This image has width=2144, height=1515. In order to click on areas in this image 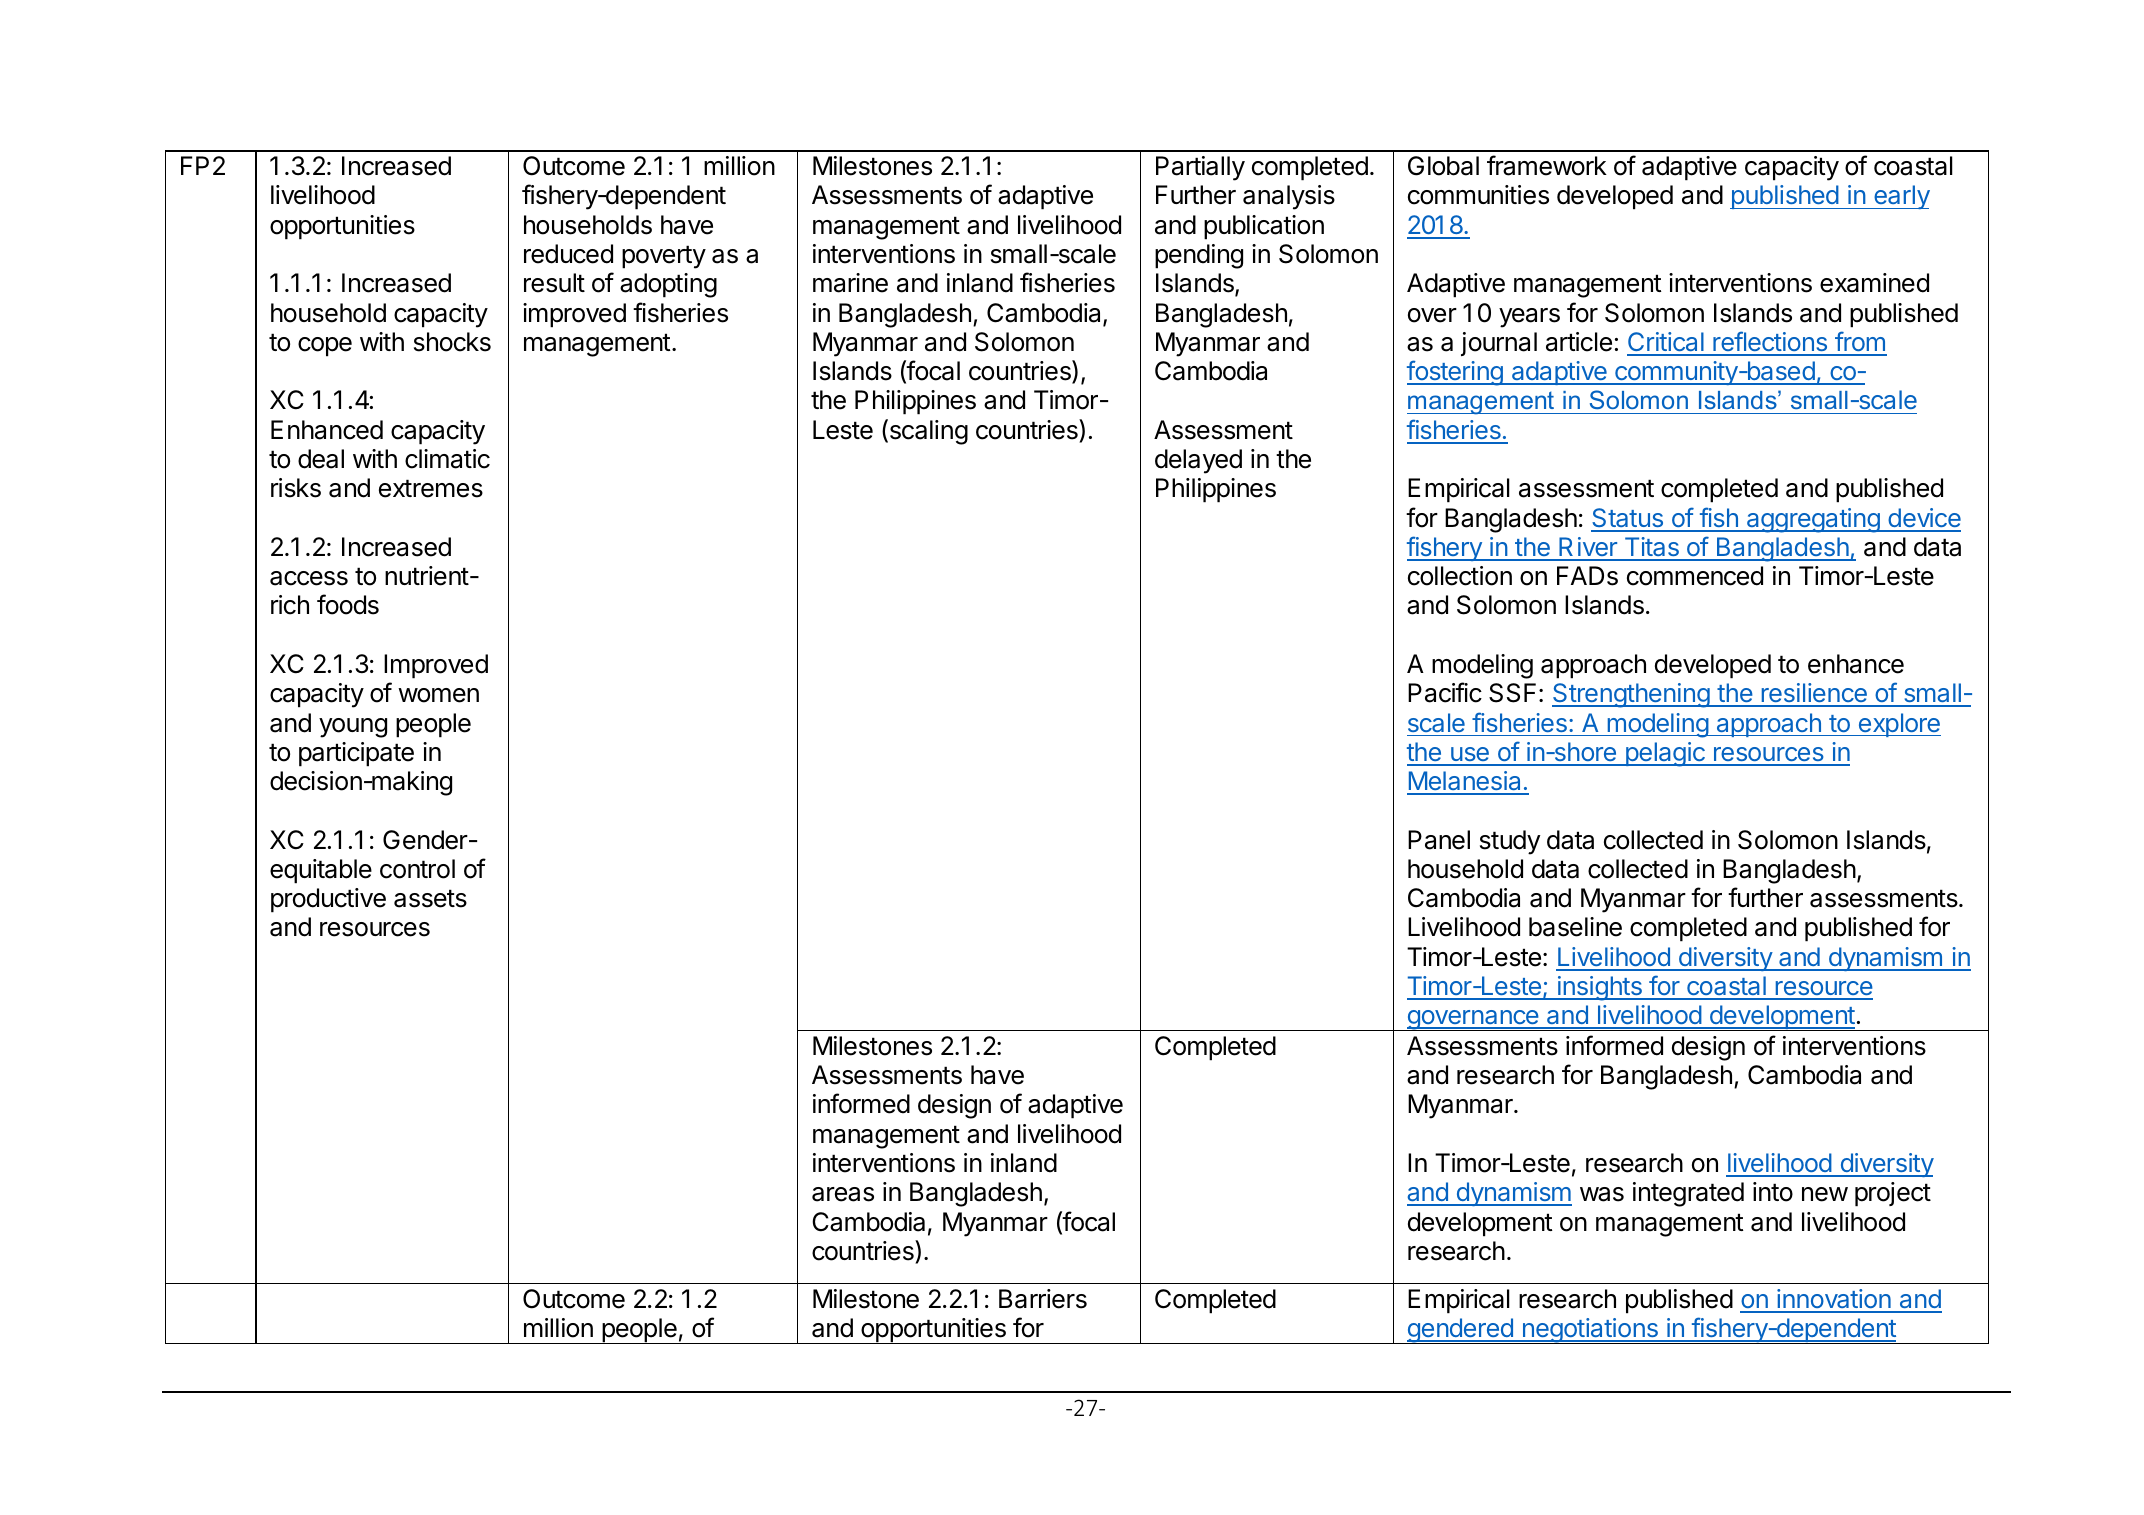, I will do `click(843, 1194)`.
